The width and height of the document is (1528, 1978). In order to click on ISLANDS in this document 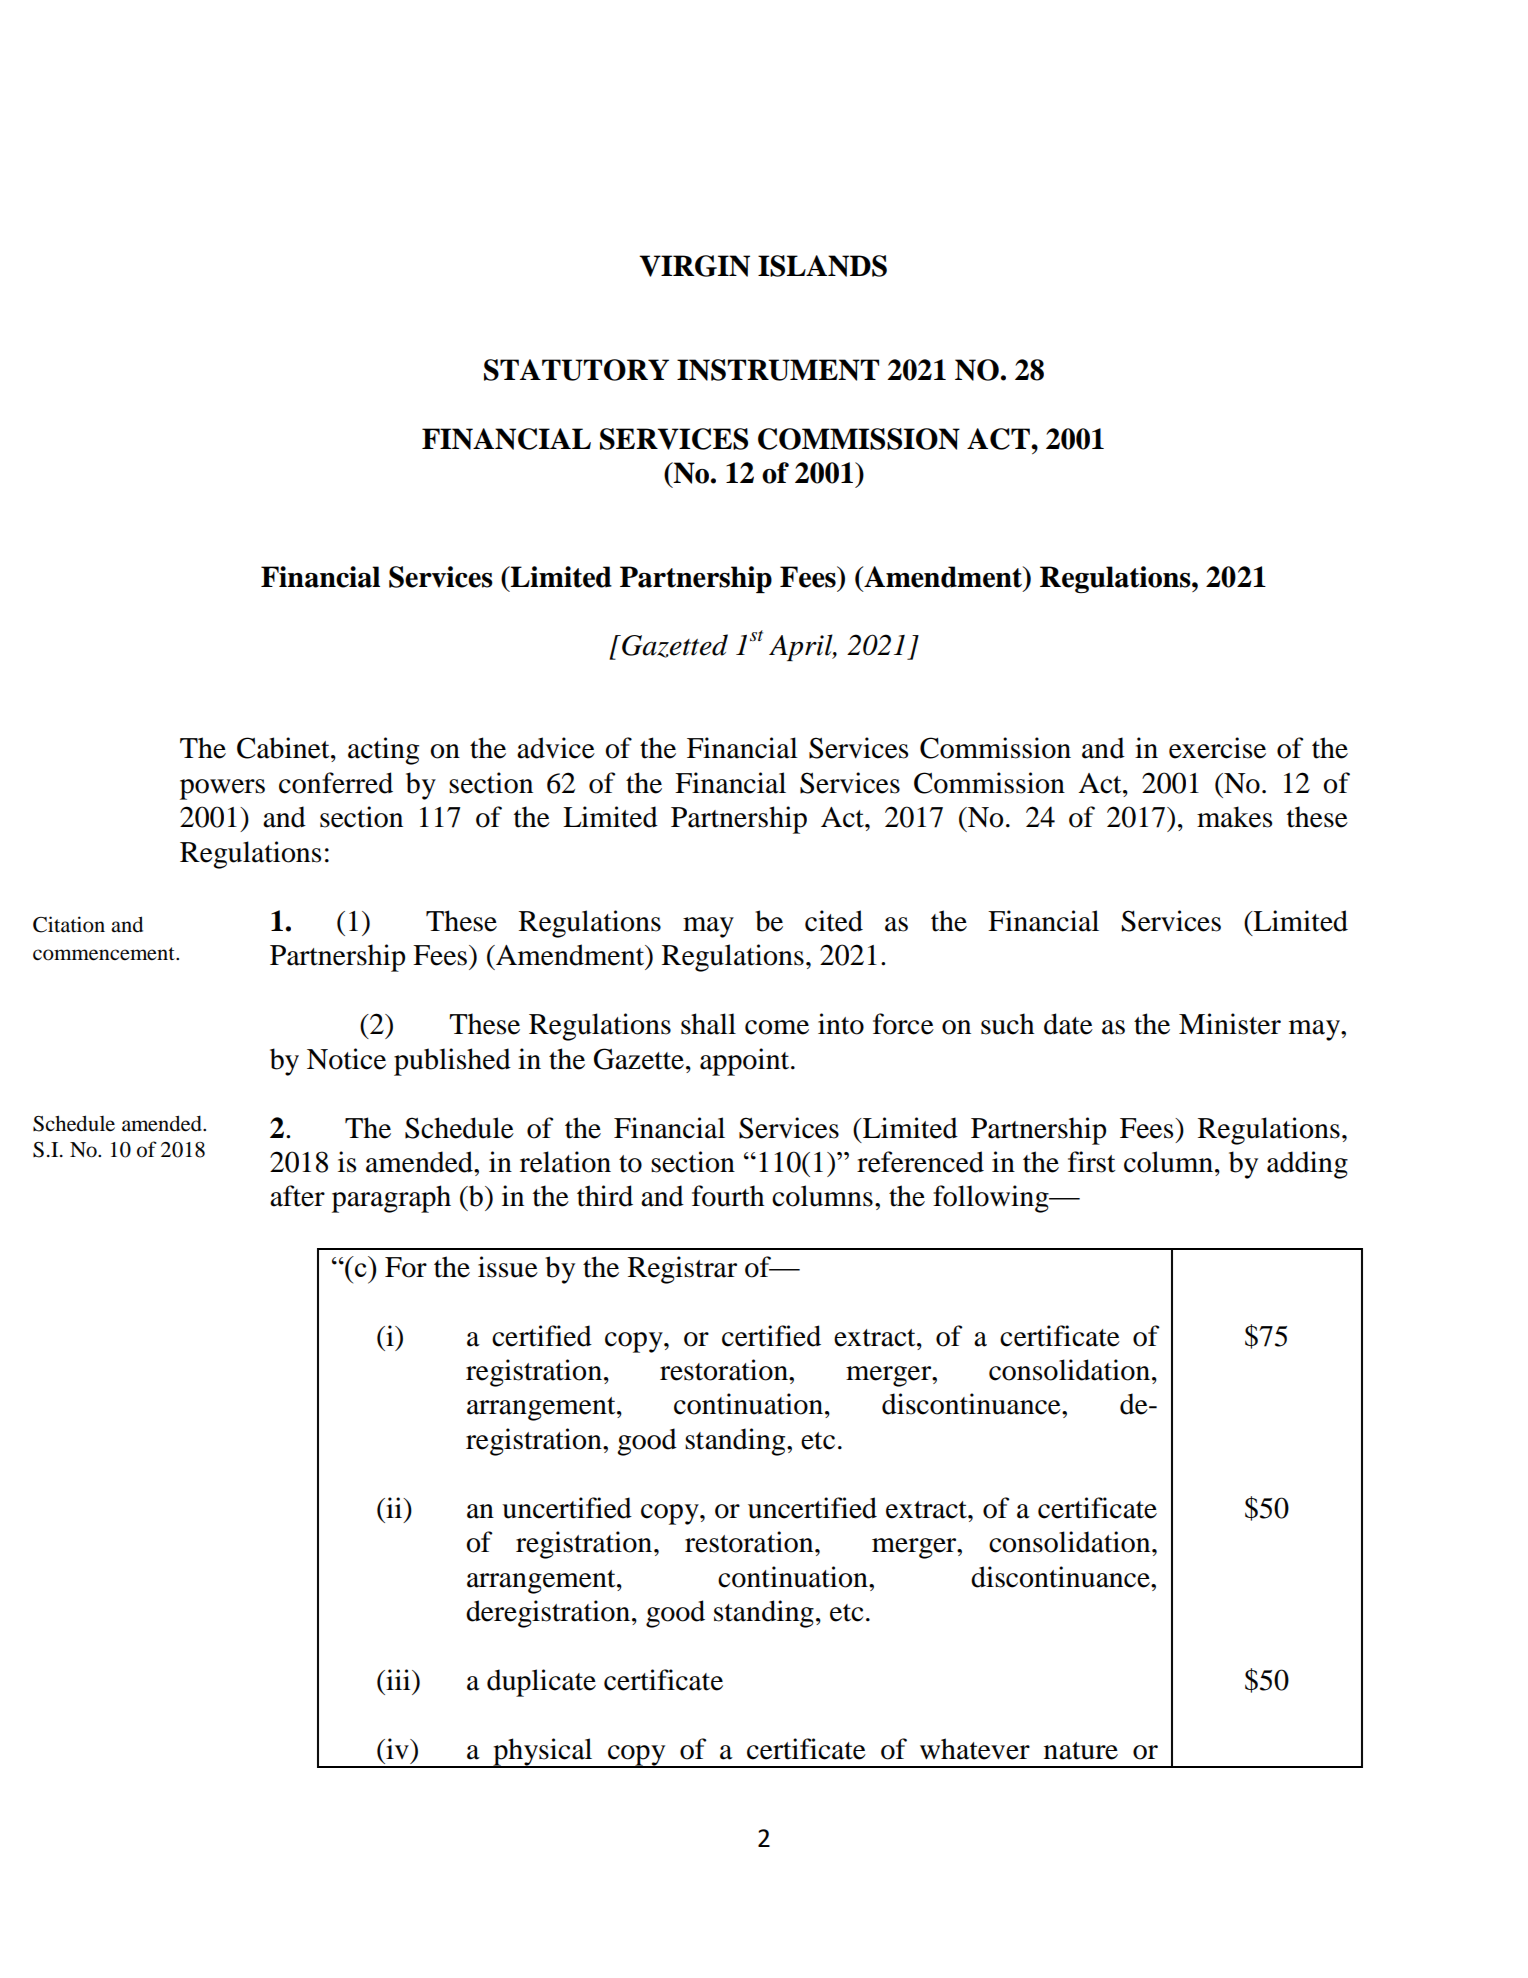, I will do `click(822, 266)`.
